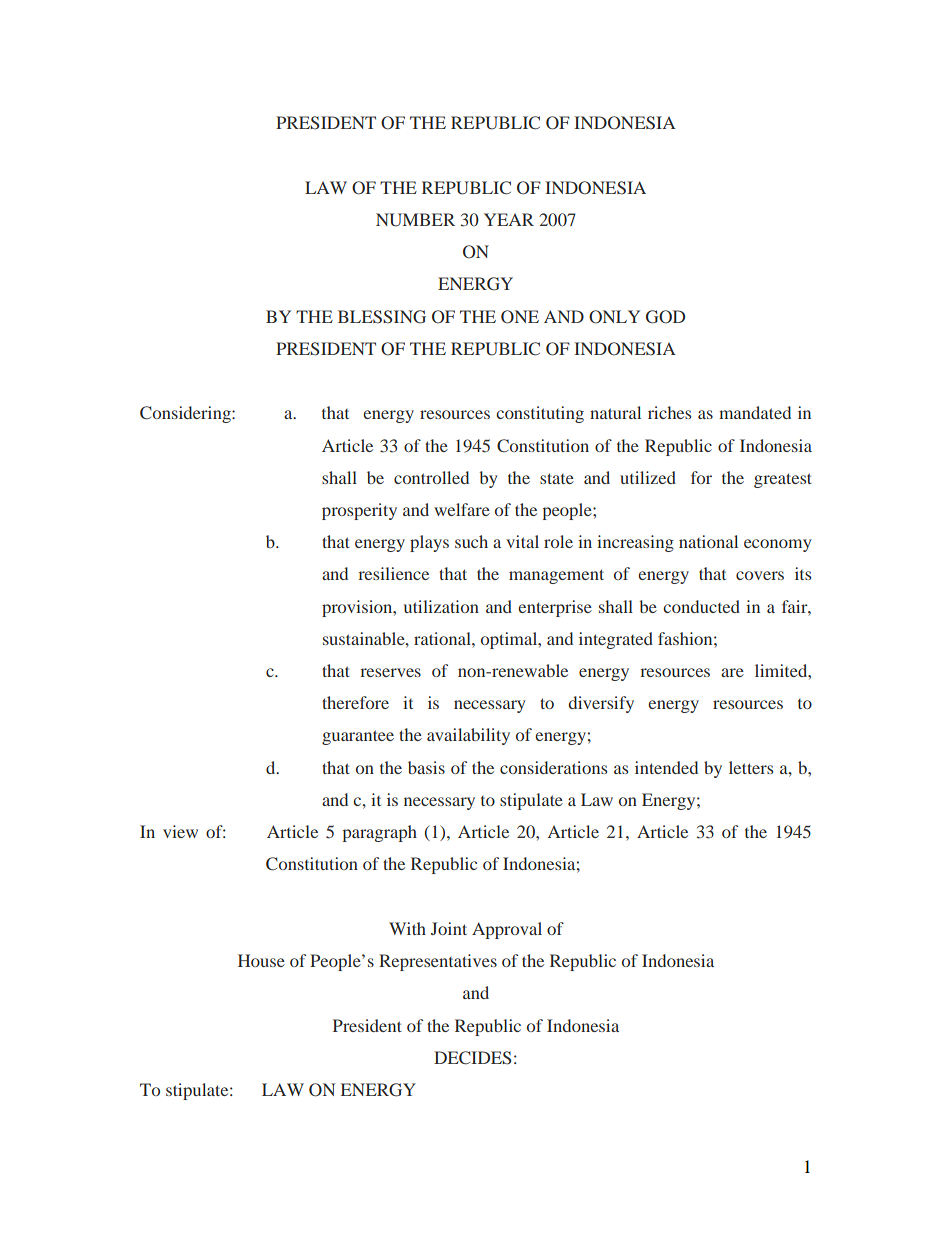  Describe the element at coordinates (415, 220) in the screenshot. I see `NUMBER` at that location.
